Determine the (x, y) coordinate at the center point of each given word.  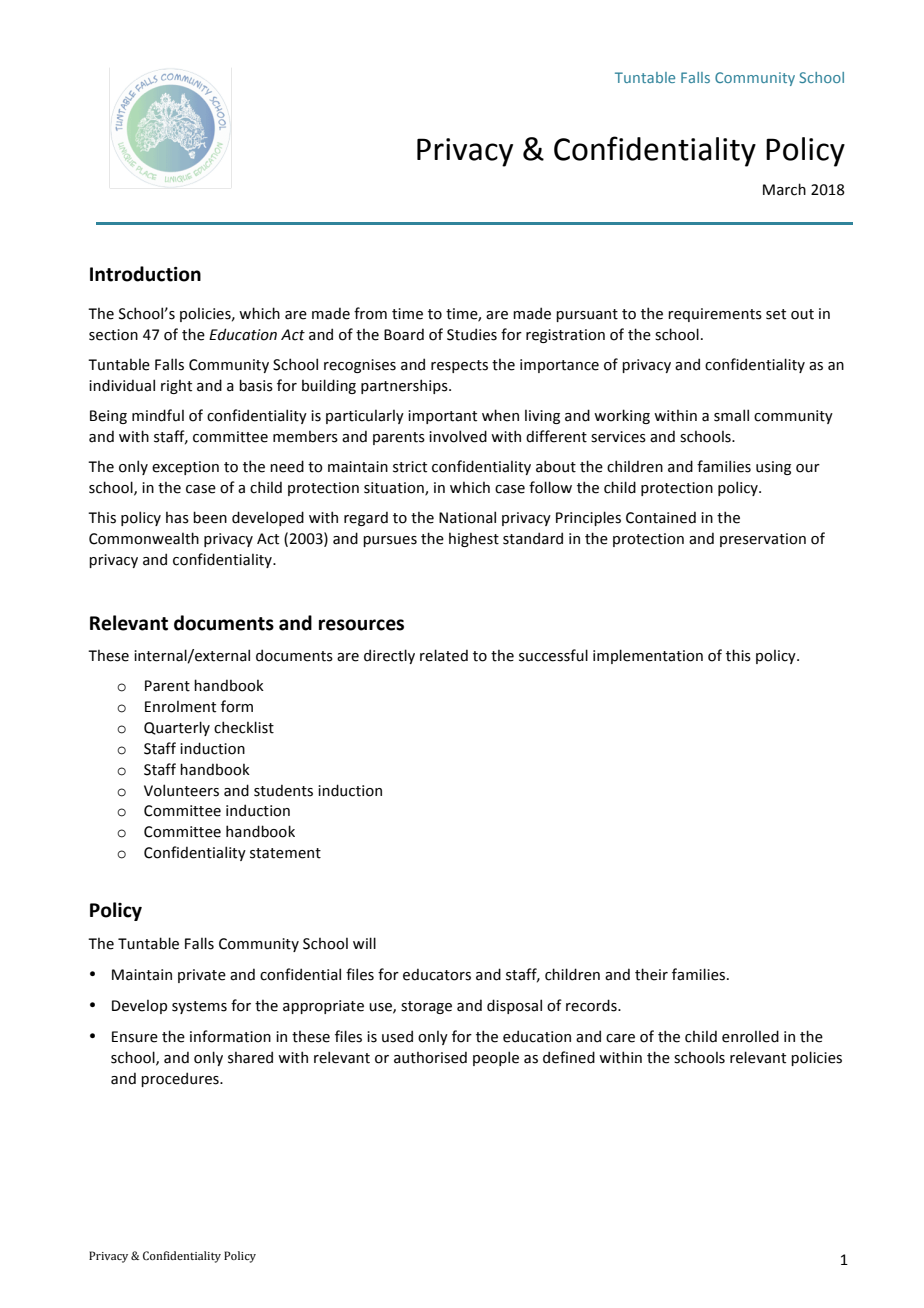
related (444, 655)
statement (285, 853)
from (370, 313)
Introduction (145, 274)
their (651, 974)
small (731, 415)
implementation (648, 656)
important (442, 417)
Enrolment (180, 707)
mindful (158, 415)
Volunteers (181, 790)
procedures (181, 1079)
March (784, 189)
